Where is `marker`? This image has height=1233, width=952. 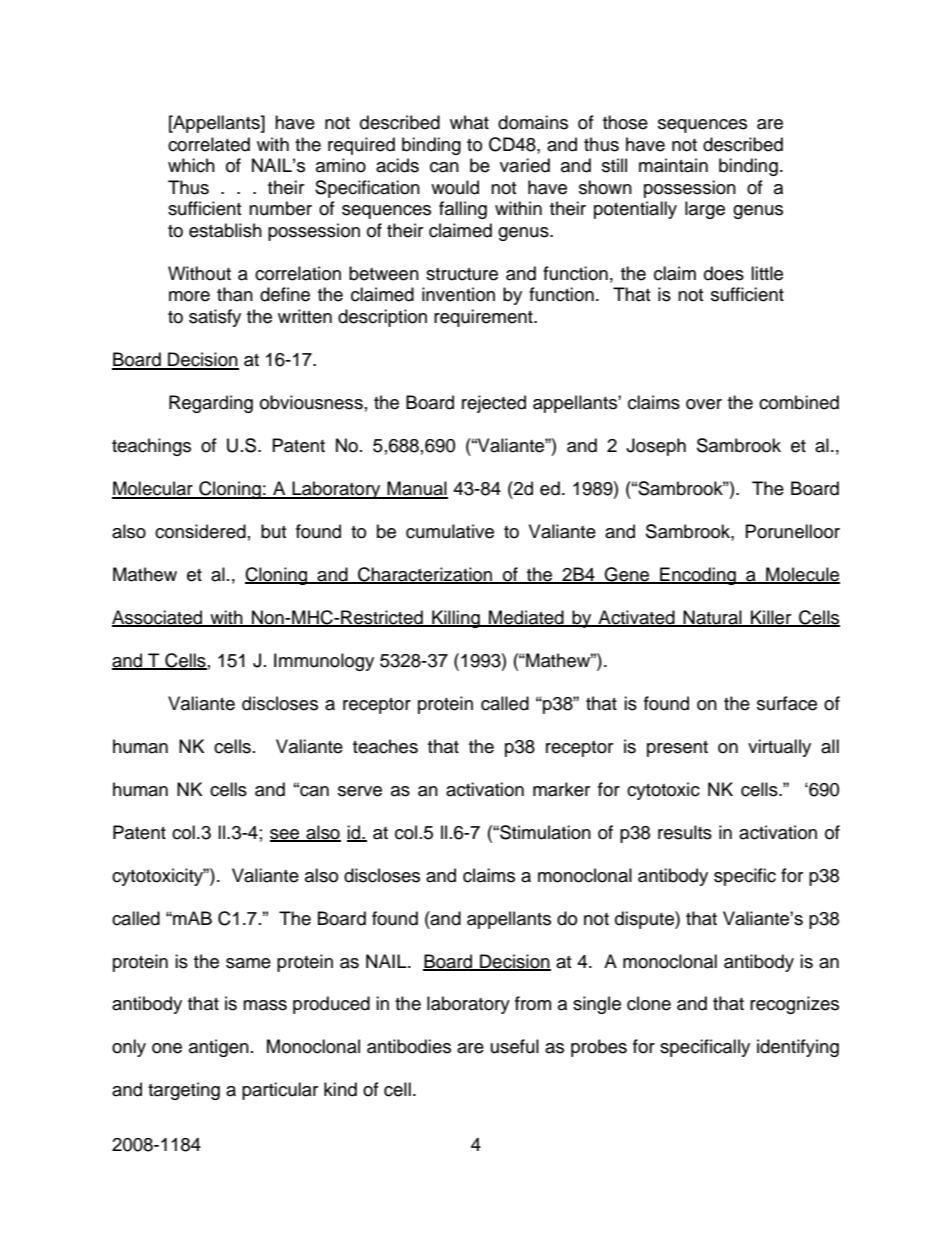 marker is located at coordinates (561, 789).
